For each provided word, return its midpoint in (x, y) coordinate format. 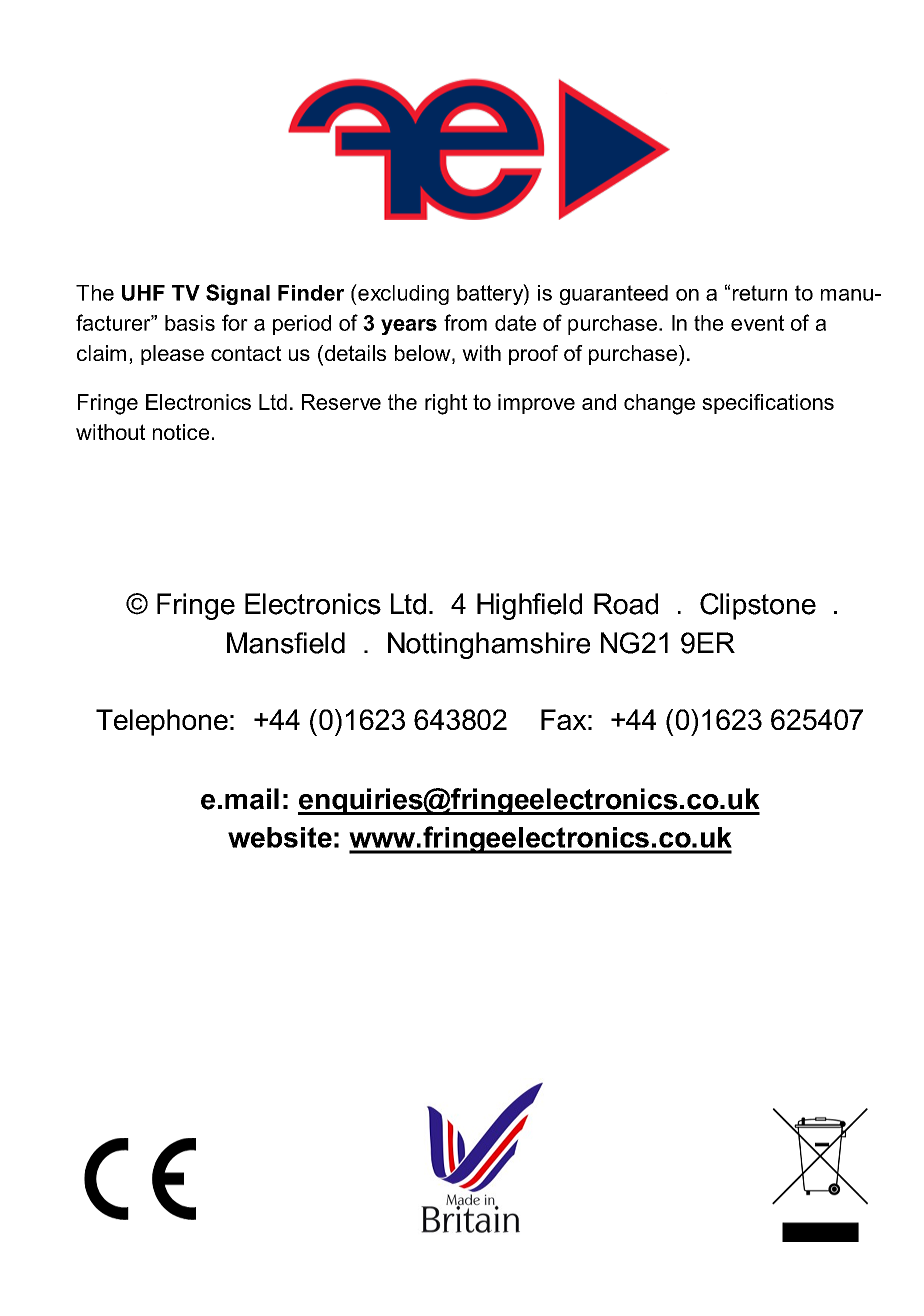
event (757, 323)
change (659, 404)
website (280, 837)
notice (181, 432)
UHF (143, 293)
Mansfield (286, 643)
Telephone (162, 722)
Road (626, 604)
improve (536, 404)
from (465, 322)
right (446, 404)
